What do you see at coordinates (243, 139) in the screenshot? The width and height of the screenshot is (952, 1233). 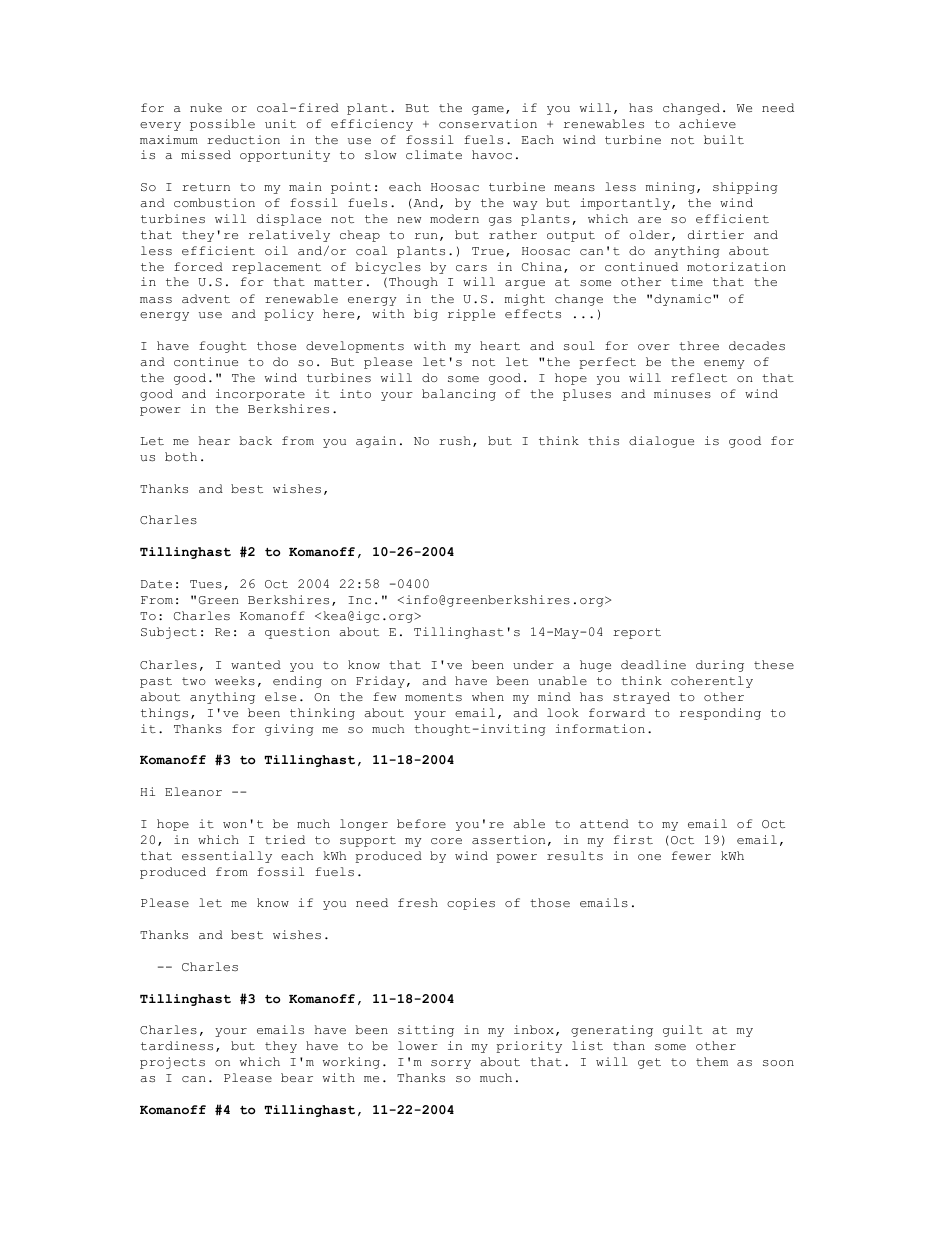 I see `reduction` at bounding box center [243, 139].
